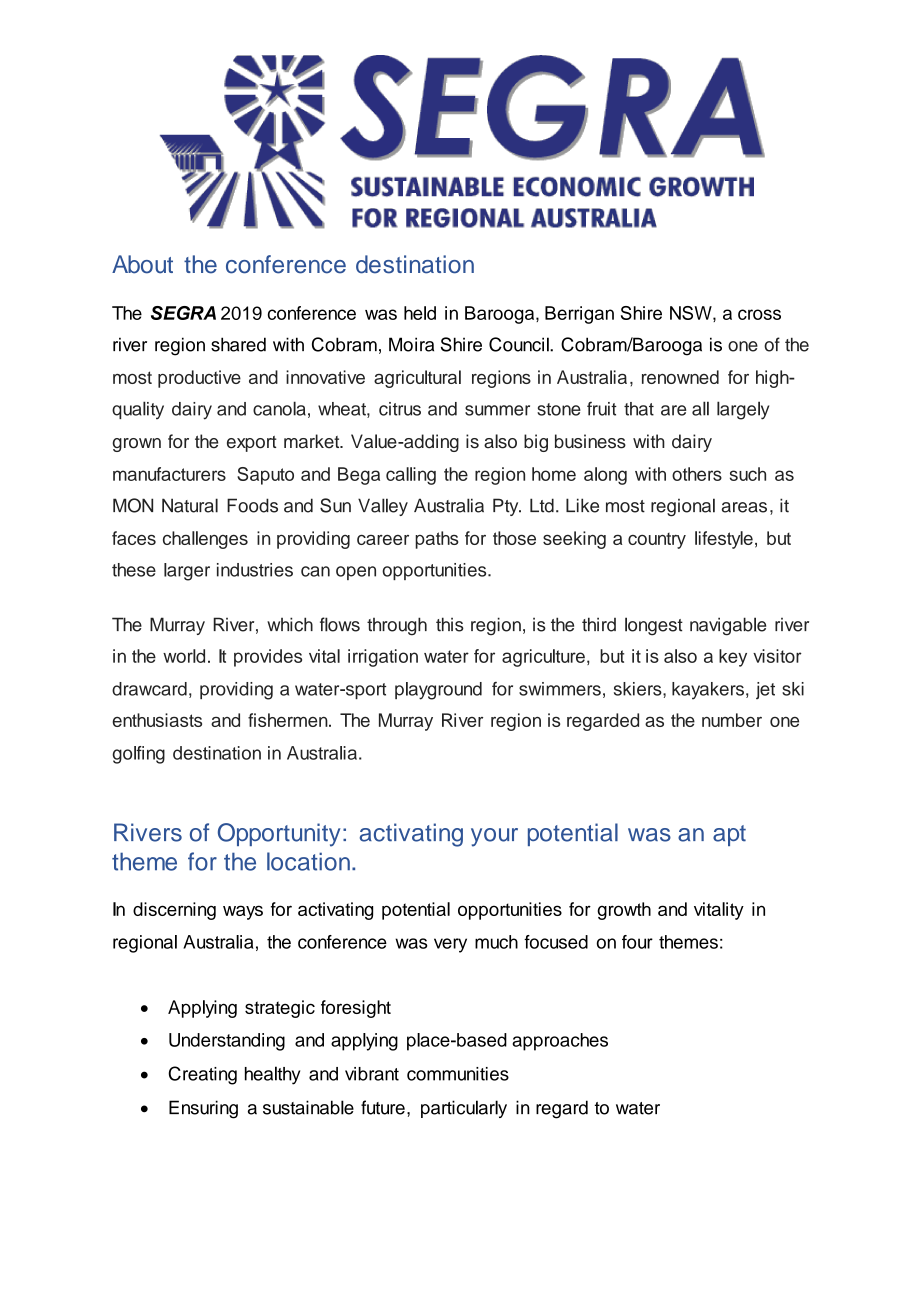 The image size is (924, 1309). What do you see at coordinates (184, 656) in the screenshot?
I see `world` at bounding box center [184, 656].
